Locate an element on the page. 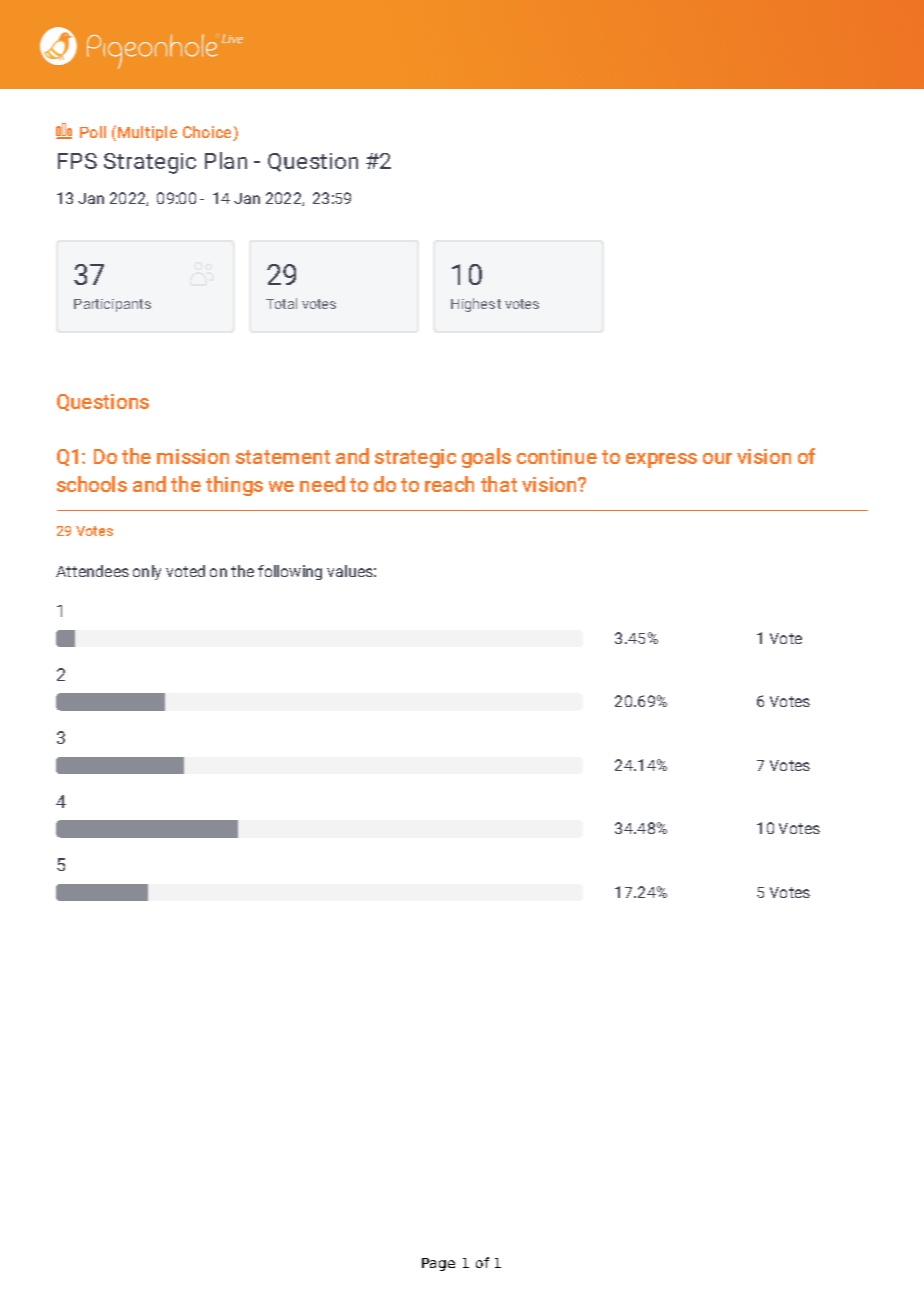  express is located at coordinates (661, 460).
